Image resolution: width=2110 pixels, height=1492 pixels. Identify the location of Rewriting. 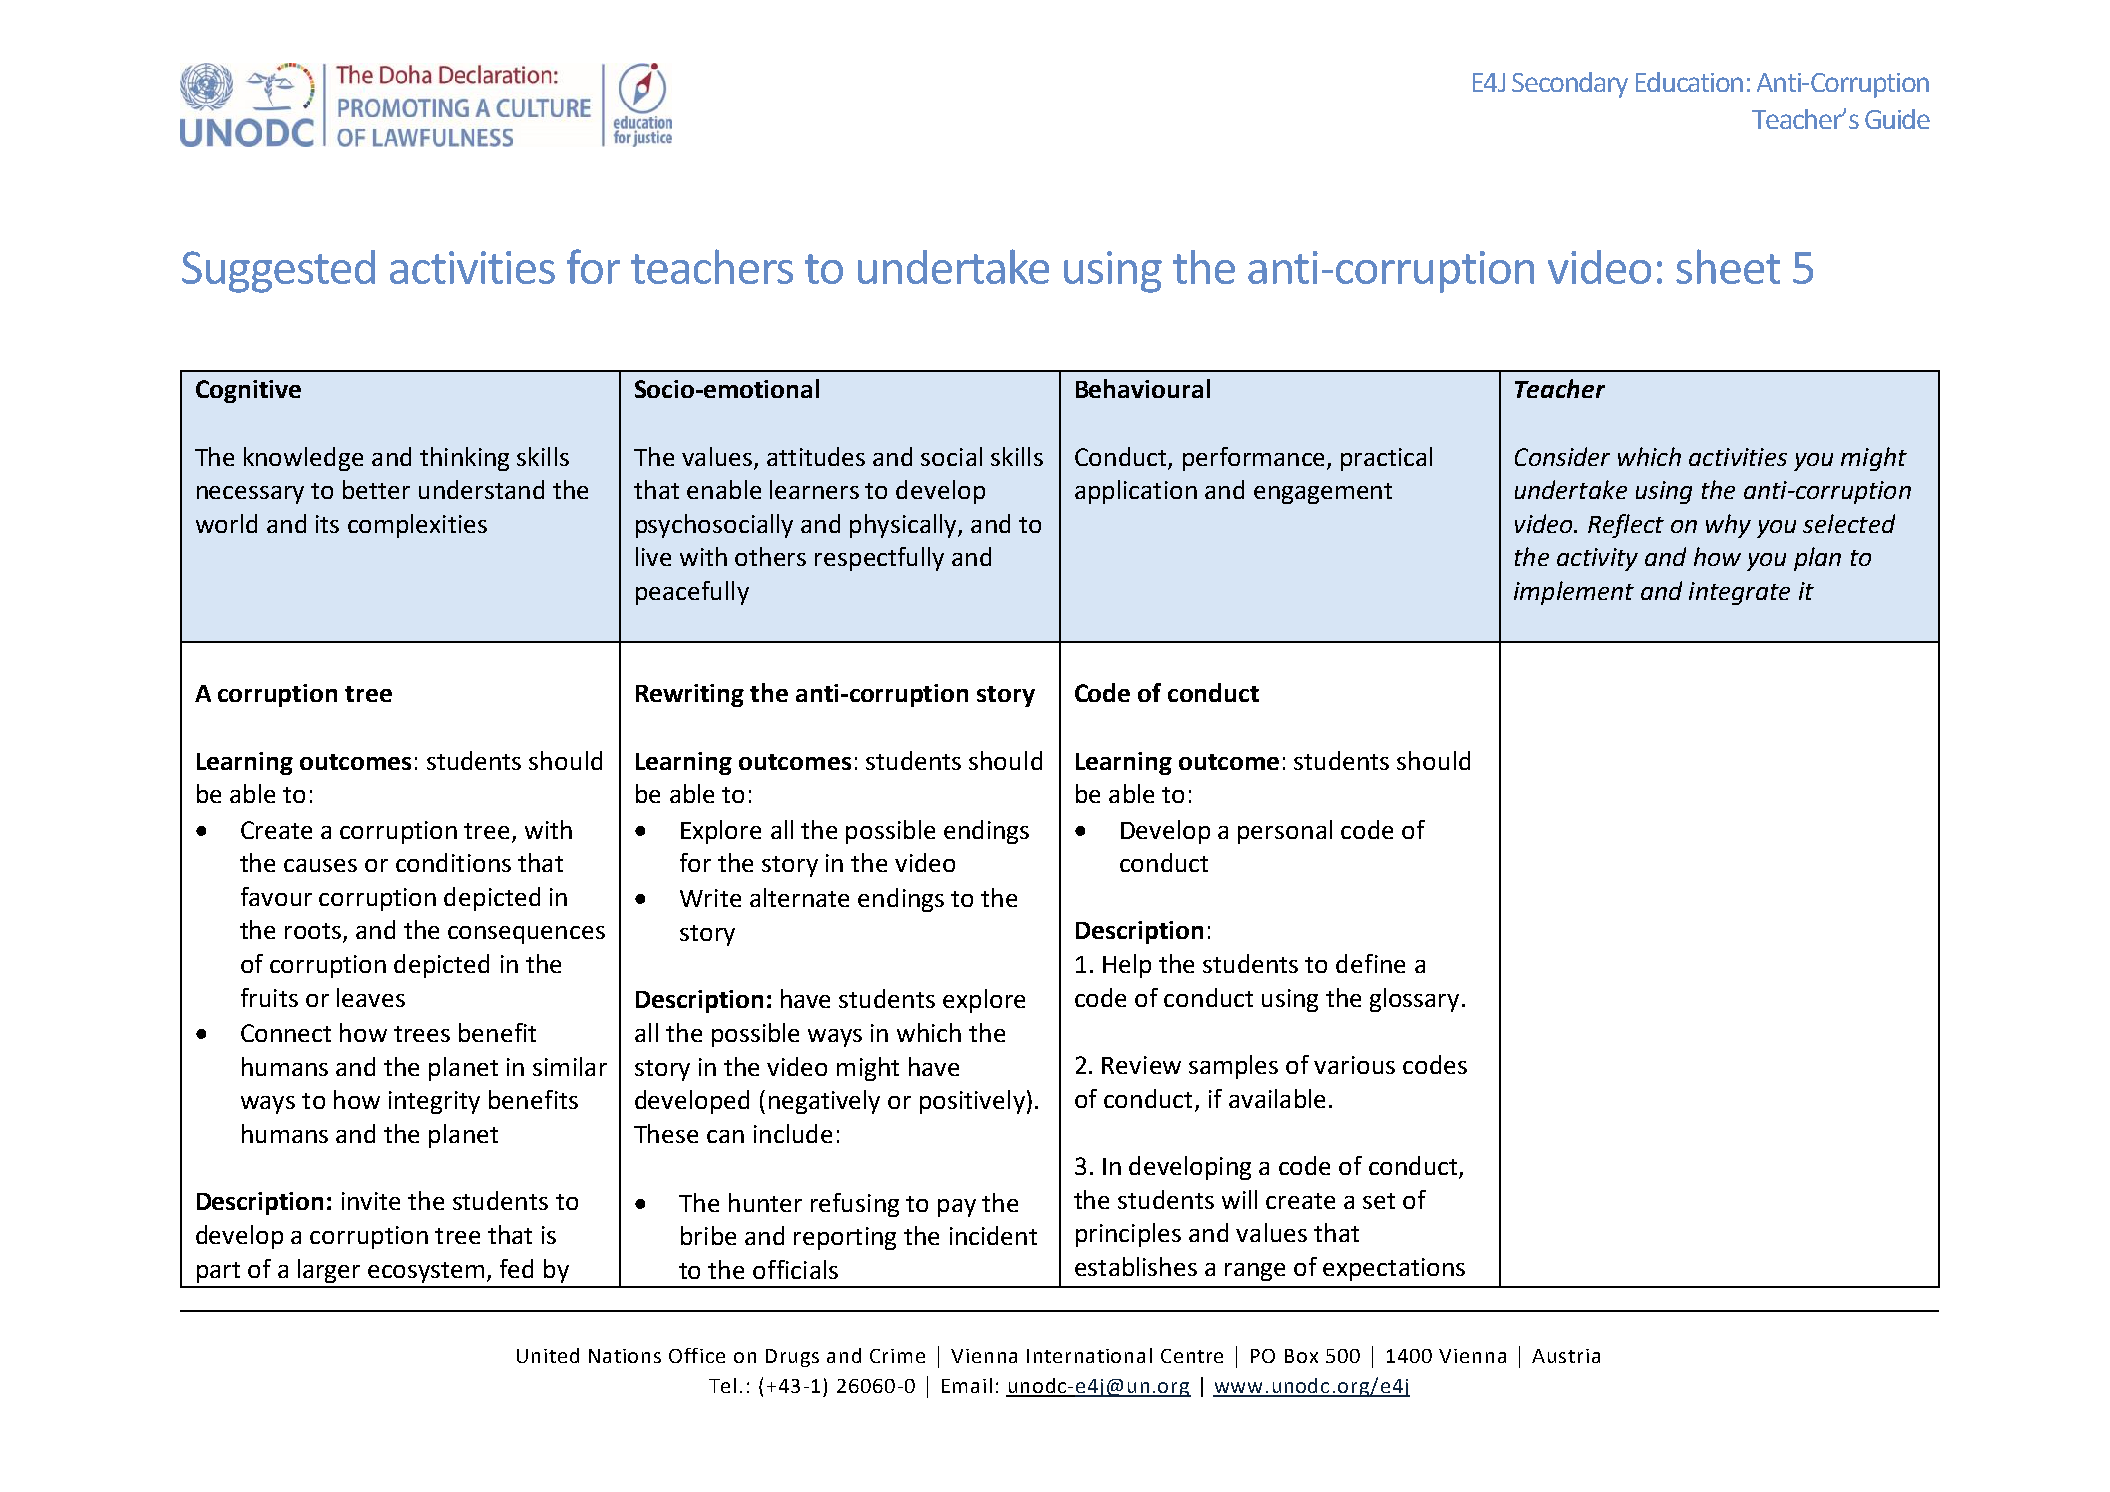
(690, 695).
